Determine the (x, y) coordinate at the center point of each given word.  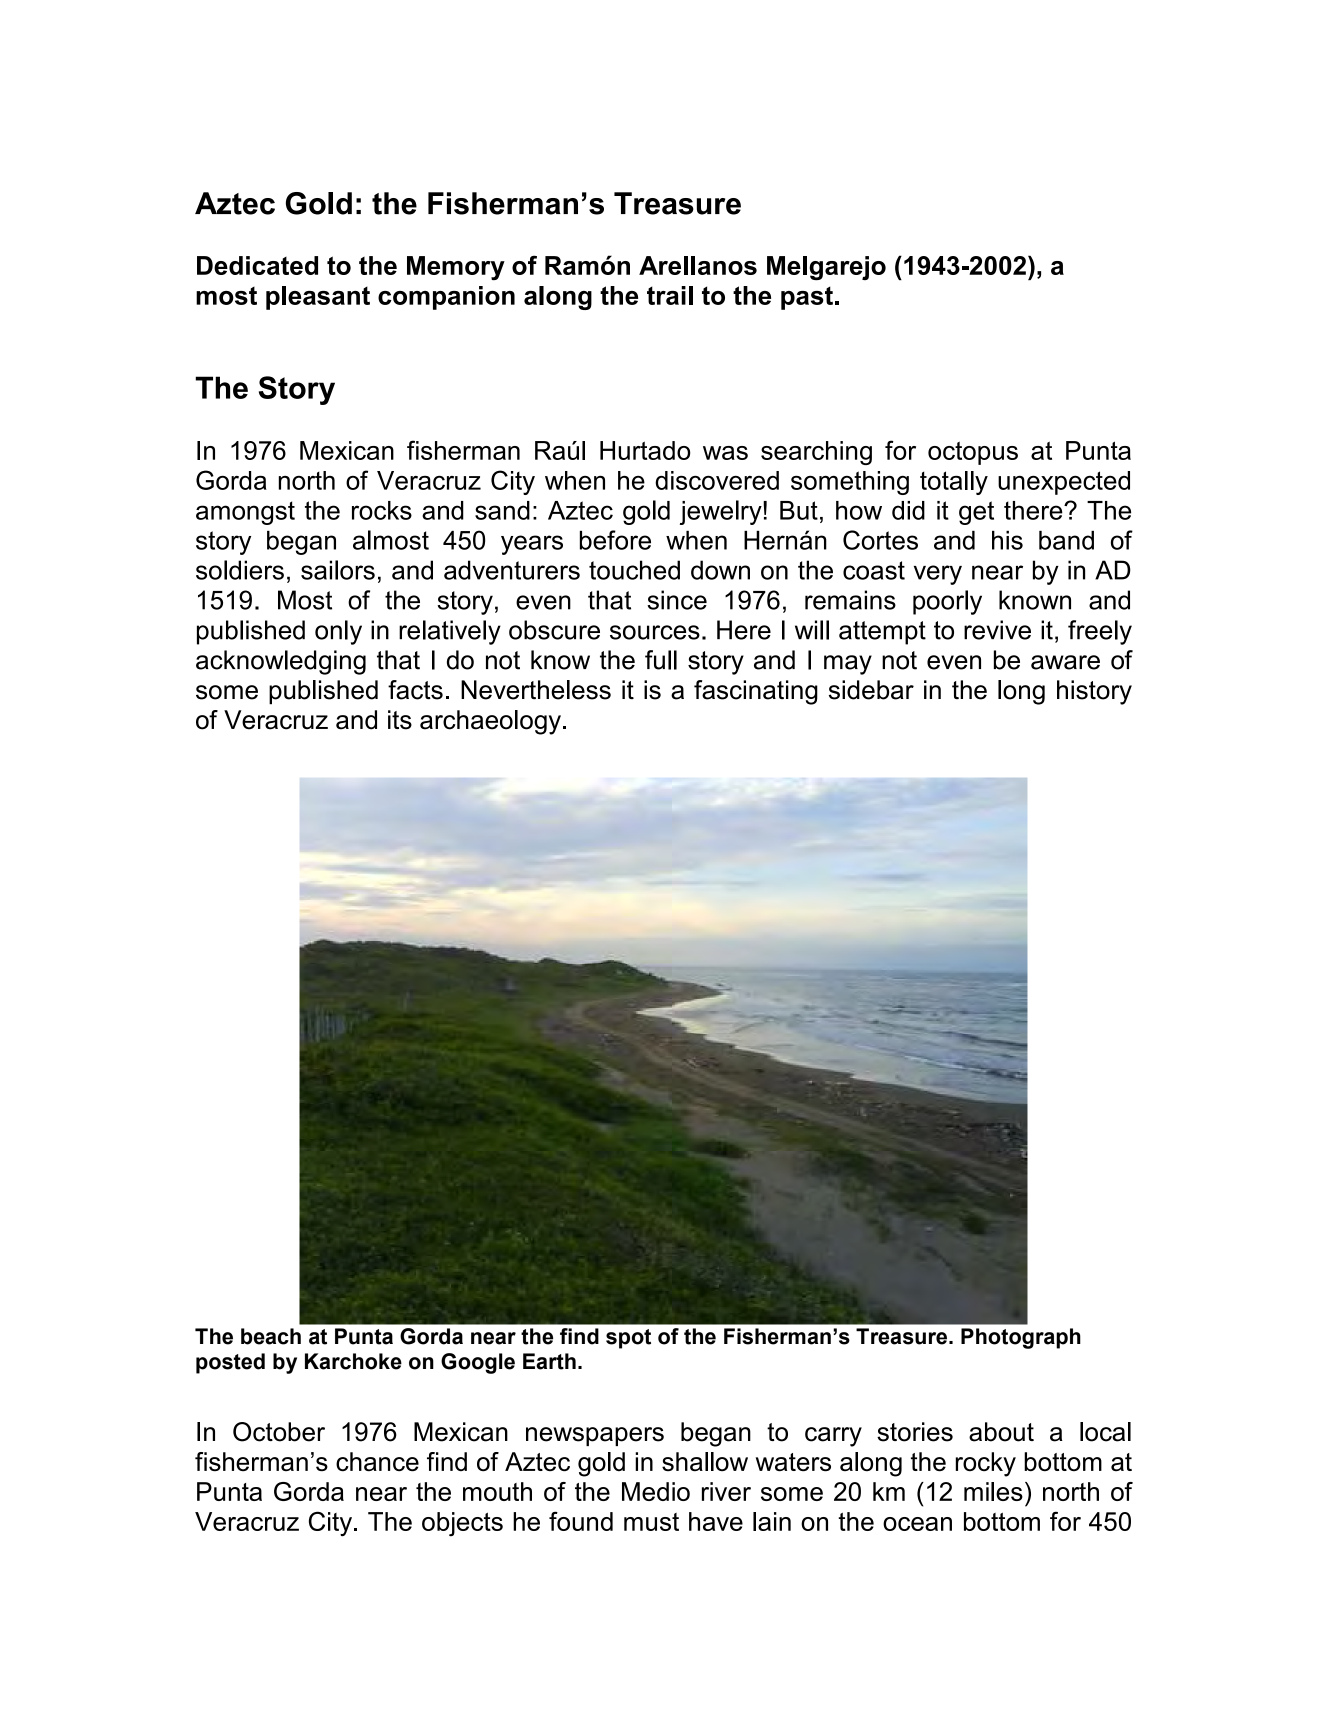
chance (377, 1462)
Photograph (1021, 1338)
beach (271, 1336)
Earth (549, 1361)
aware (1065, 662)
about (1001, 1432)
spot (628, 1339)
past (807, 298)
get (976, 513)
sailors (338, 570)
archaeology (490, 722)
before (615, 540)
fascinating (756, 692)
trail (670, 295)
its (400, 720)
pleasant (318, 298)
